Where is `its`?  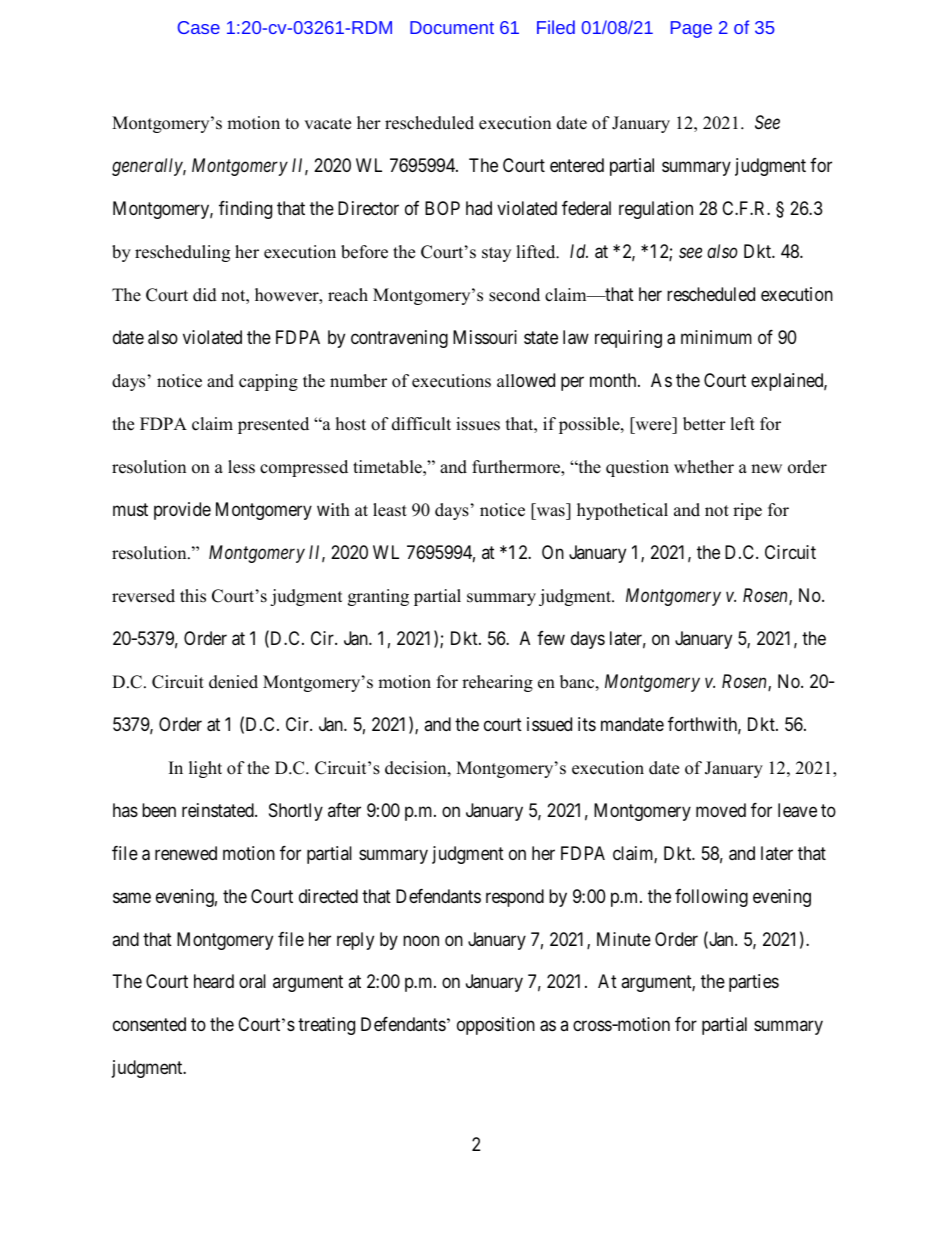
its is located at coordinates (587, 724).
